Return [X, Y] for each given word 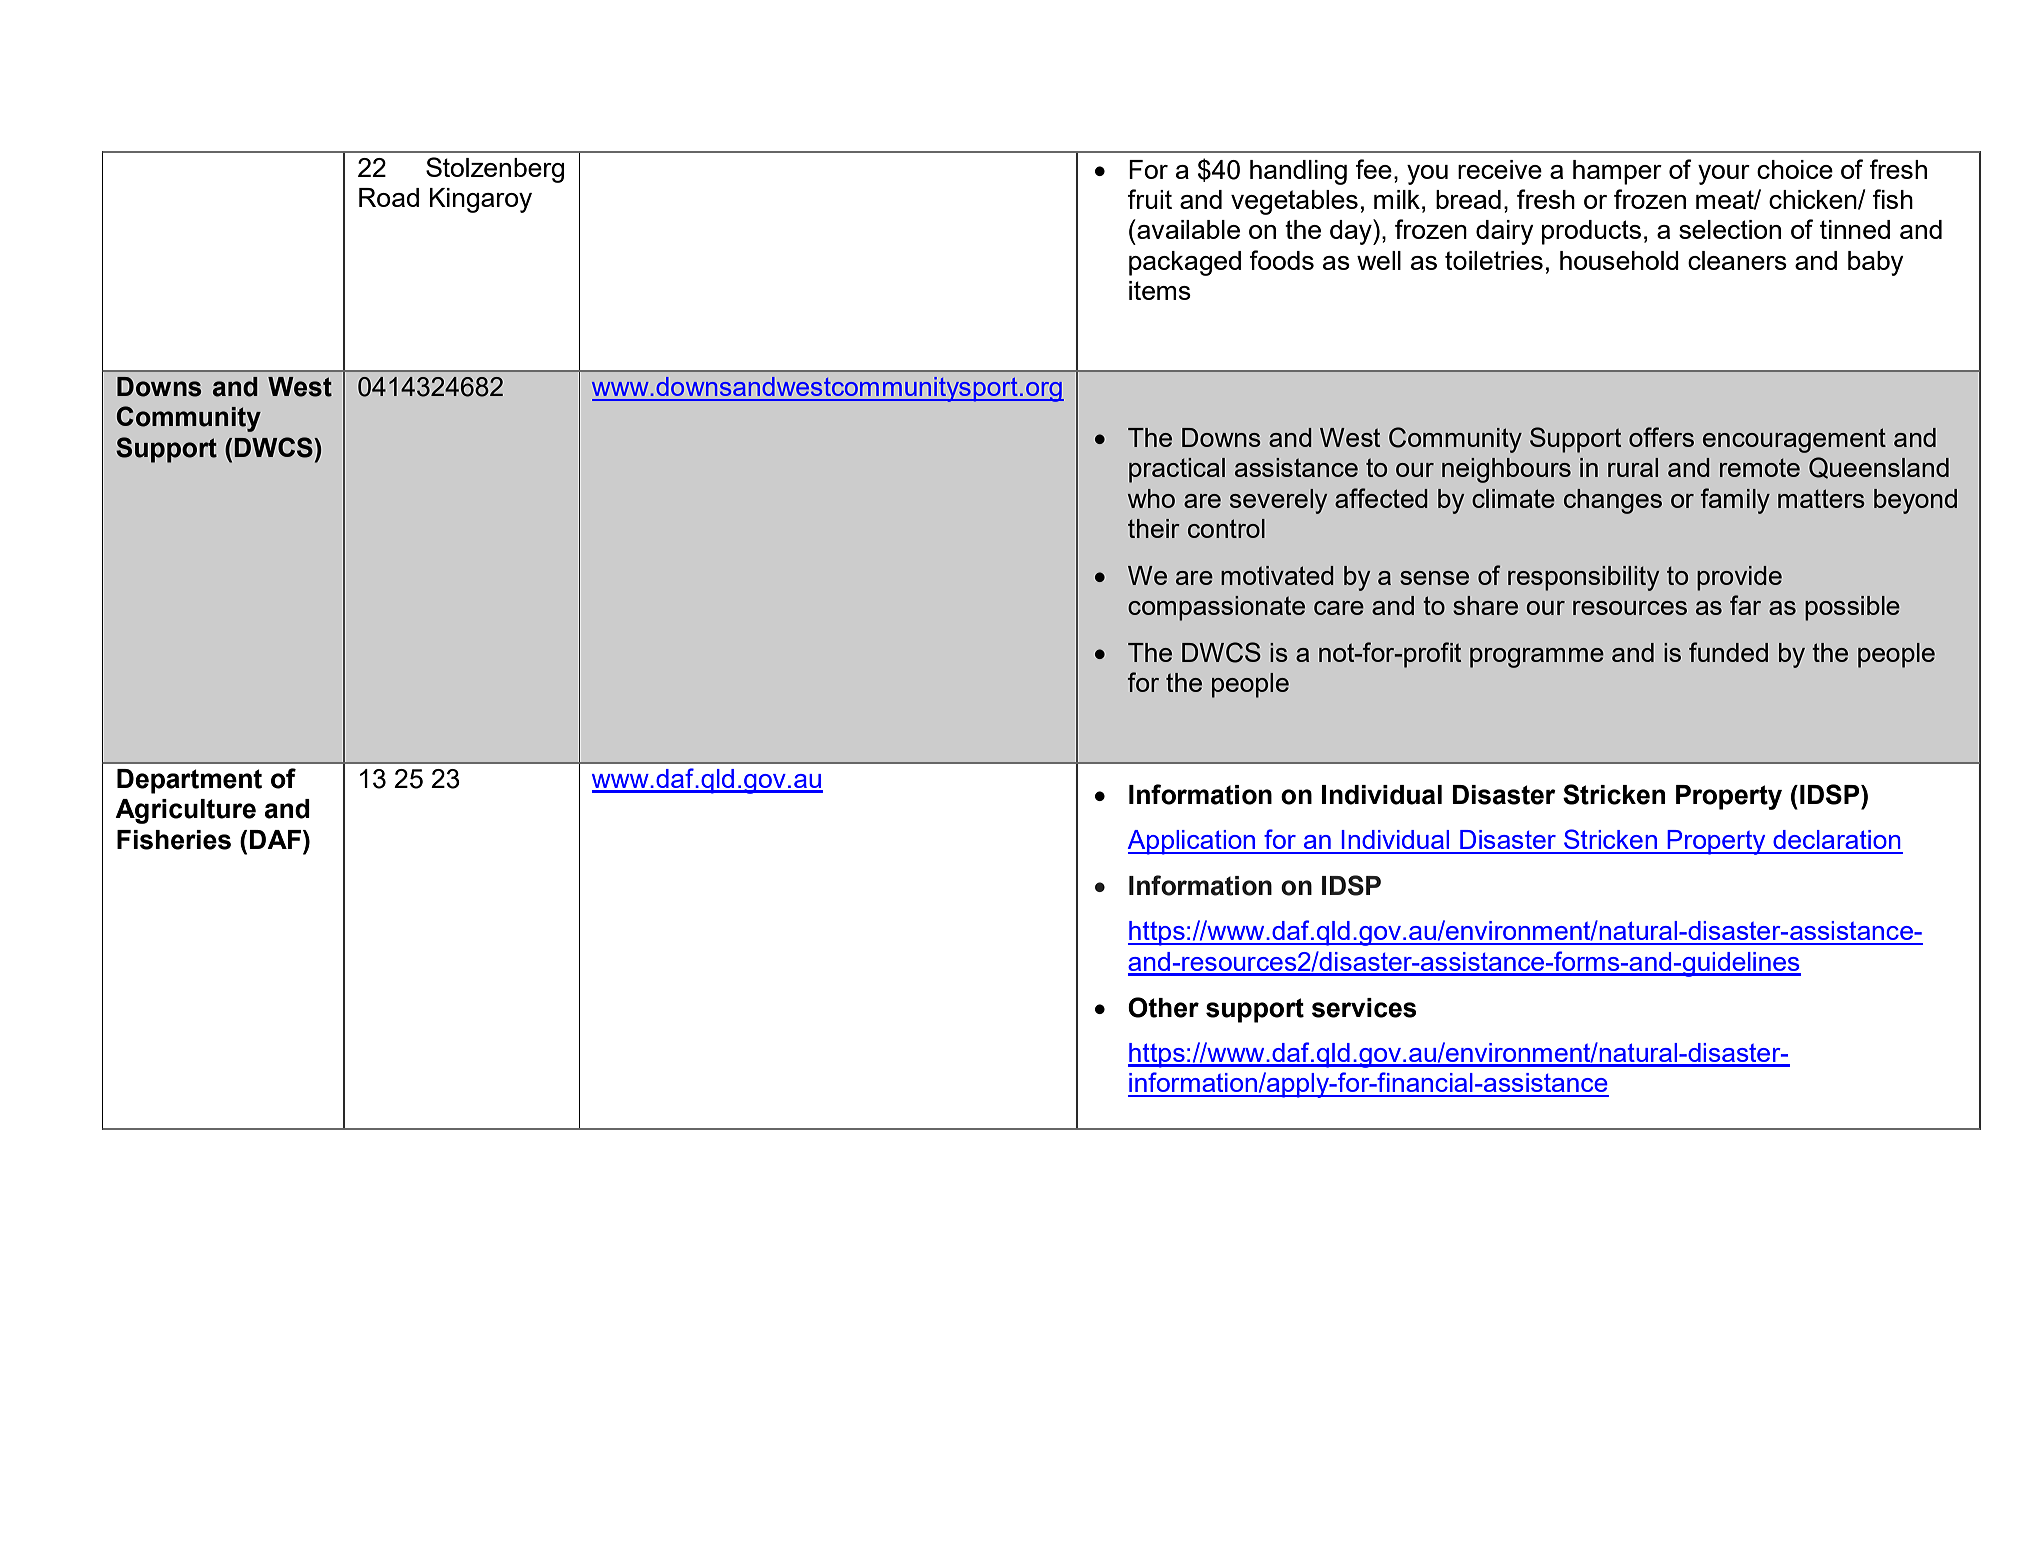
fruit [1149, 199]
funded [1728, 652]
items [1160, 290]
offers [1661, 437]
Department [189, 781]
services [1364, 1008]
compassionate [1216, 608]
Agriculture [185, 811]
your [1724, 175]
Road [389, 197]
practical [1177, 470]
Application [1193, 842]
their [1154, 528]
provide [1739, 578]
